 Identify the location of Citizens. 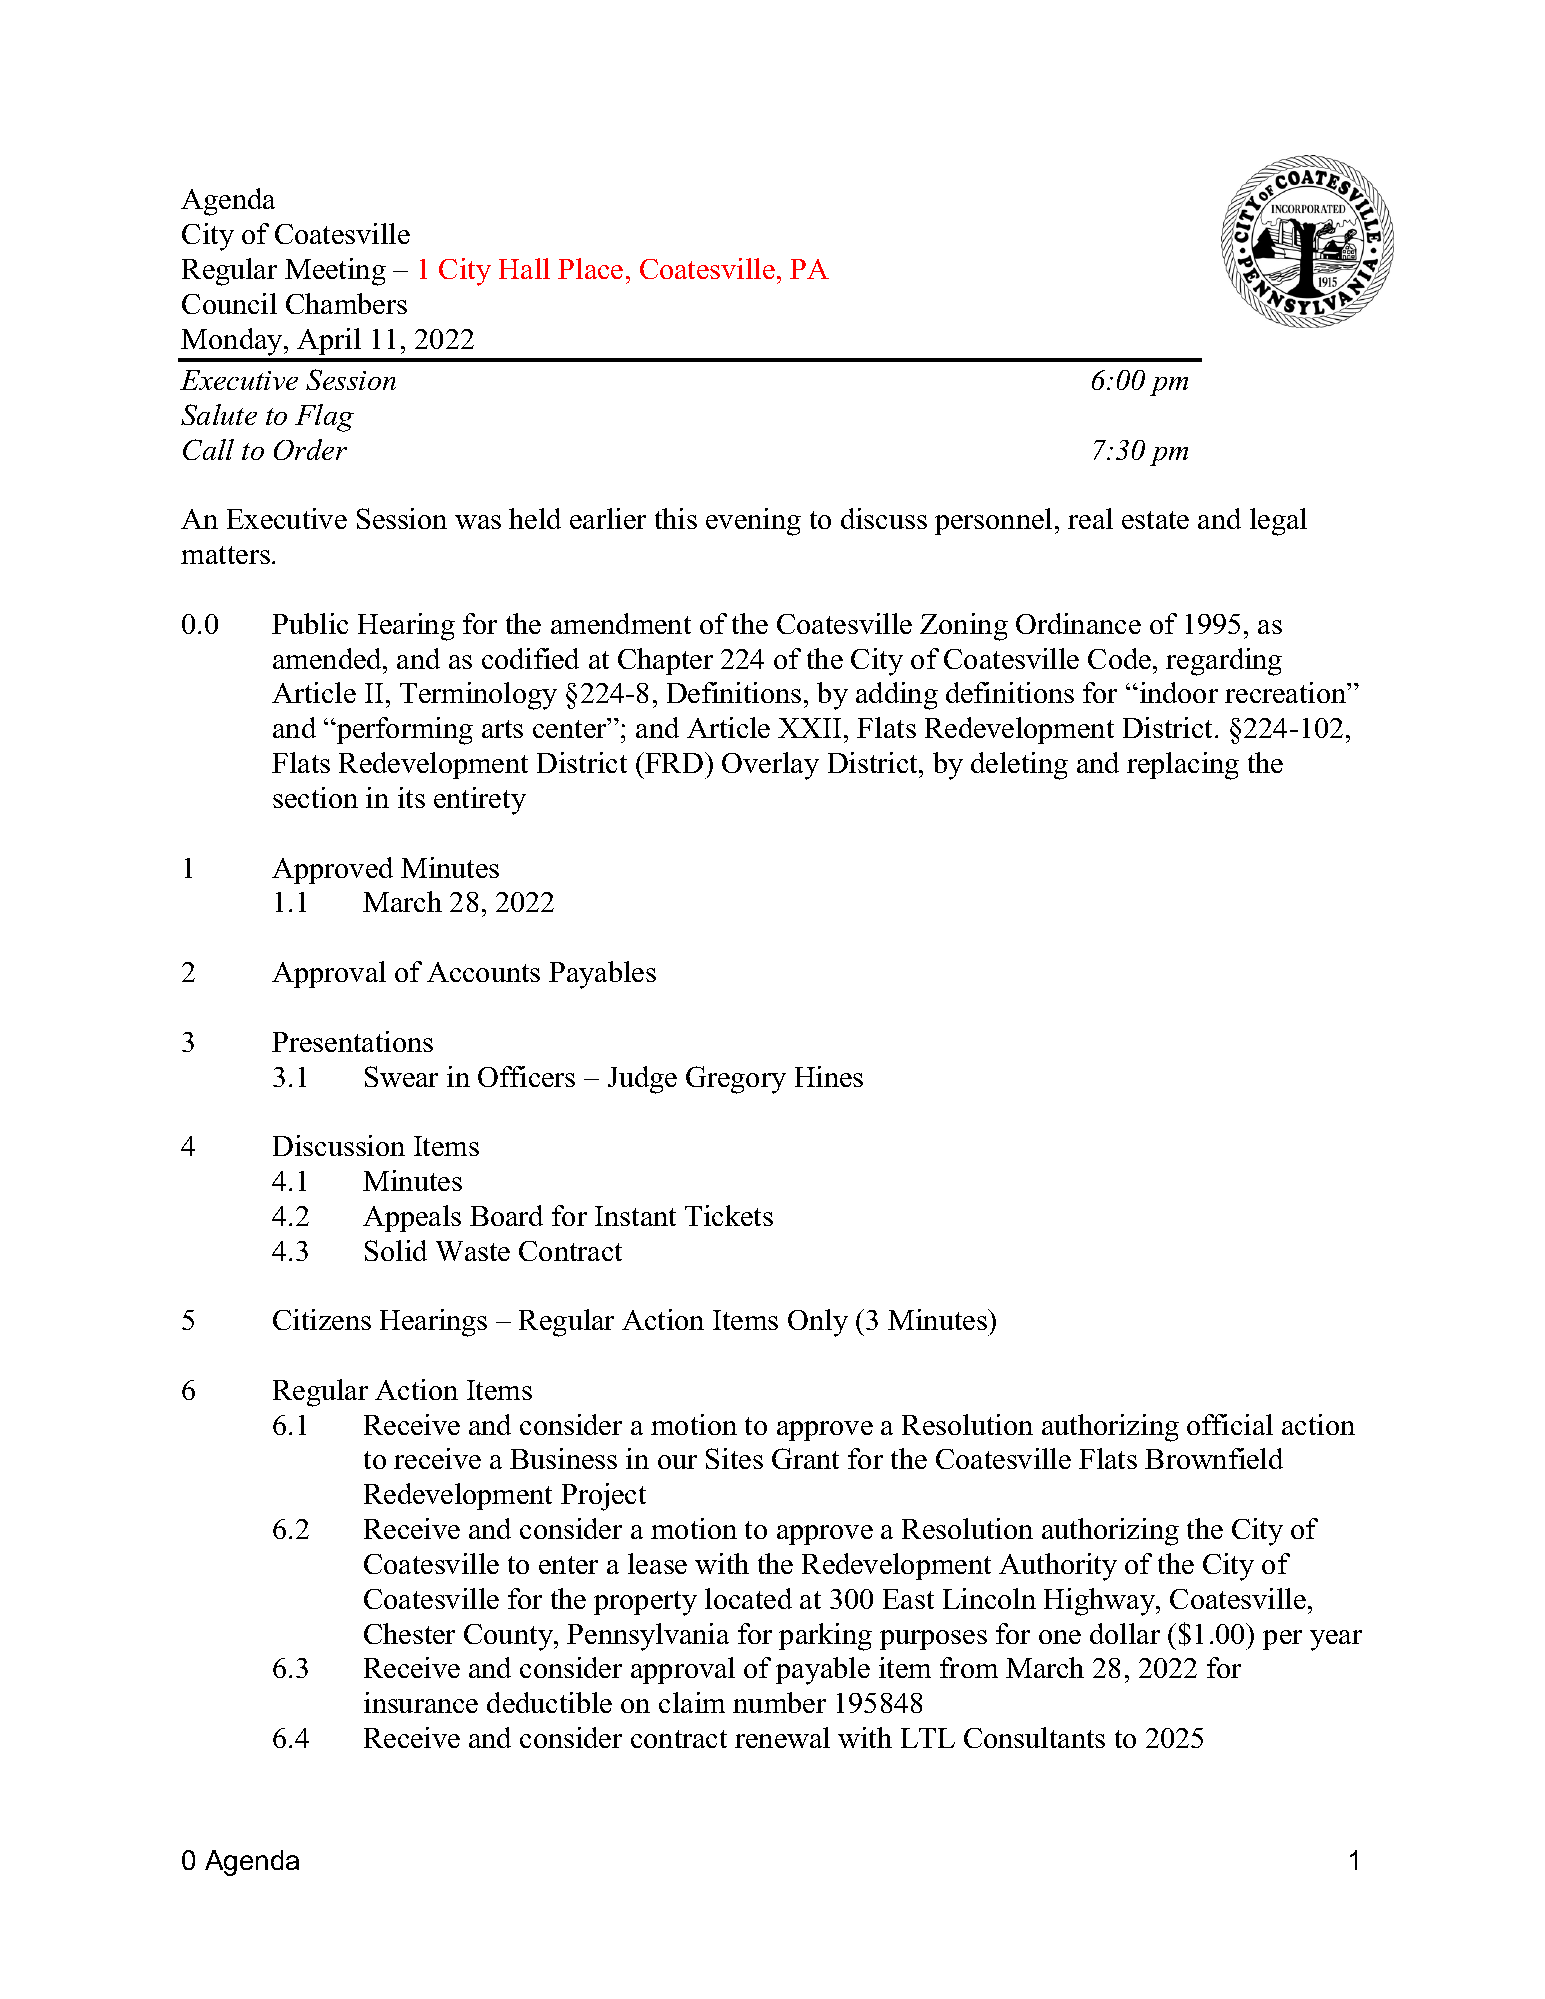
(322, 1319).
